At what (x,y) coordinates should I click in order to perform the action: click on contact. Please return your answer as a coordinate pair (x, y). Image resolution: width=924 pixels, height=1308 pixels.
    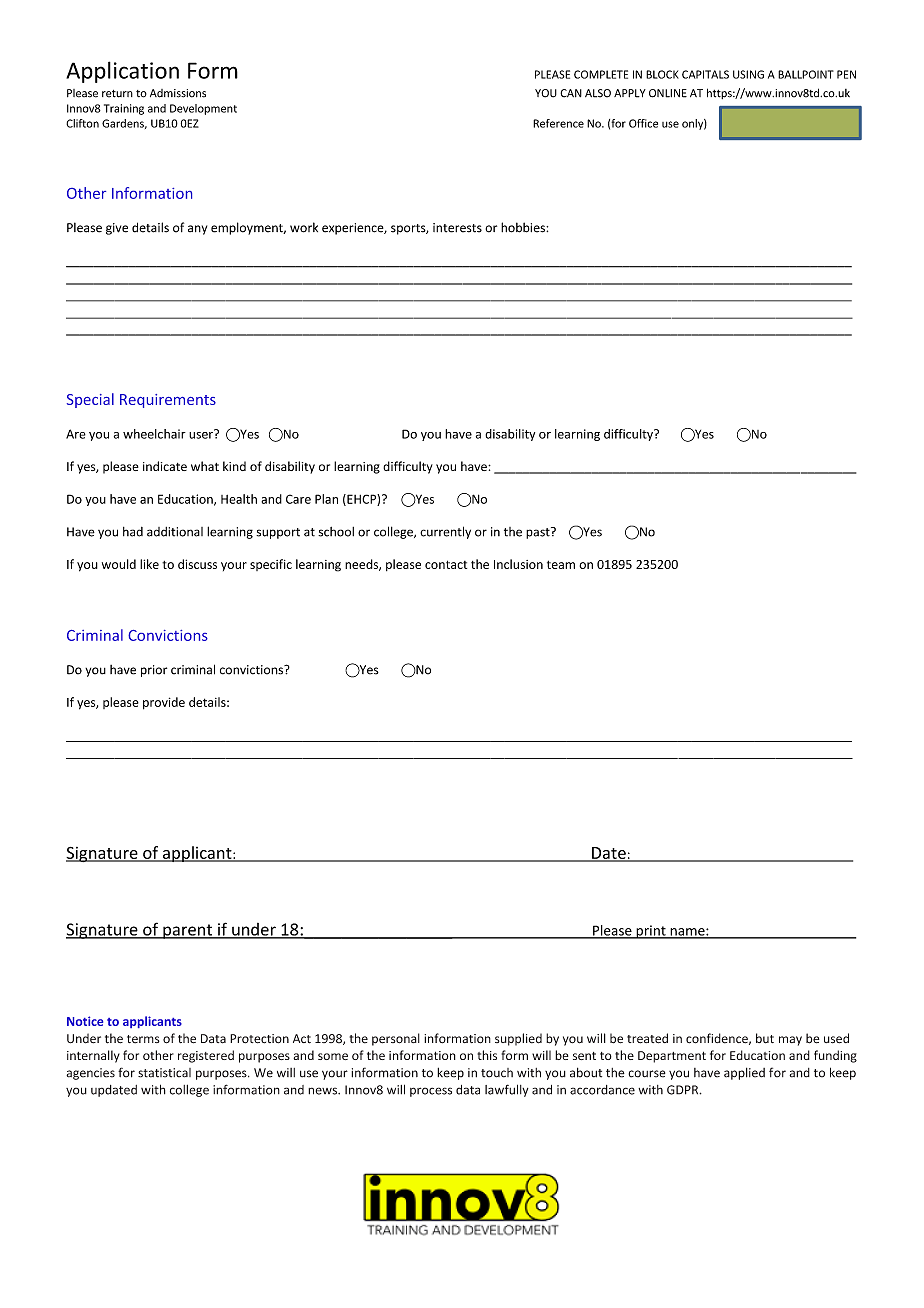
    Looking at the image, I should click on (446, 564).
